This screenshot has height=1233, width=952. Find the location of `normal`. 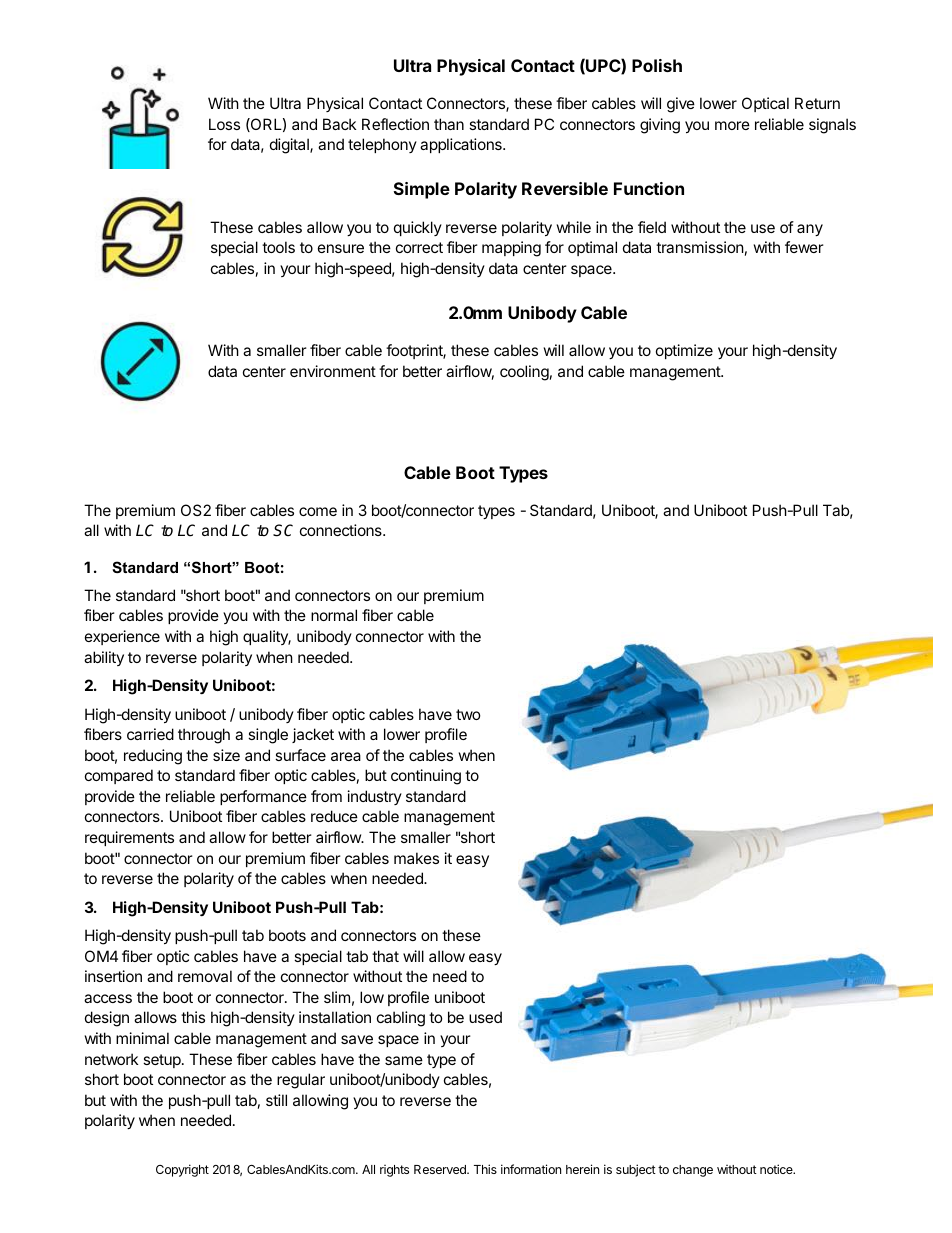

normal is located at coordinates (334, 615).
